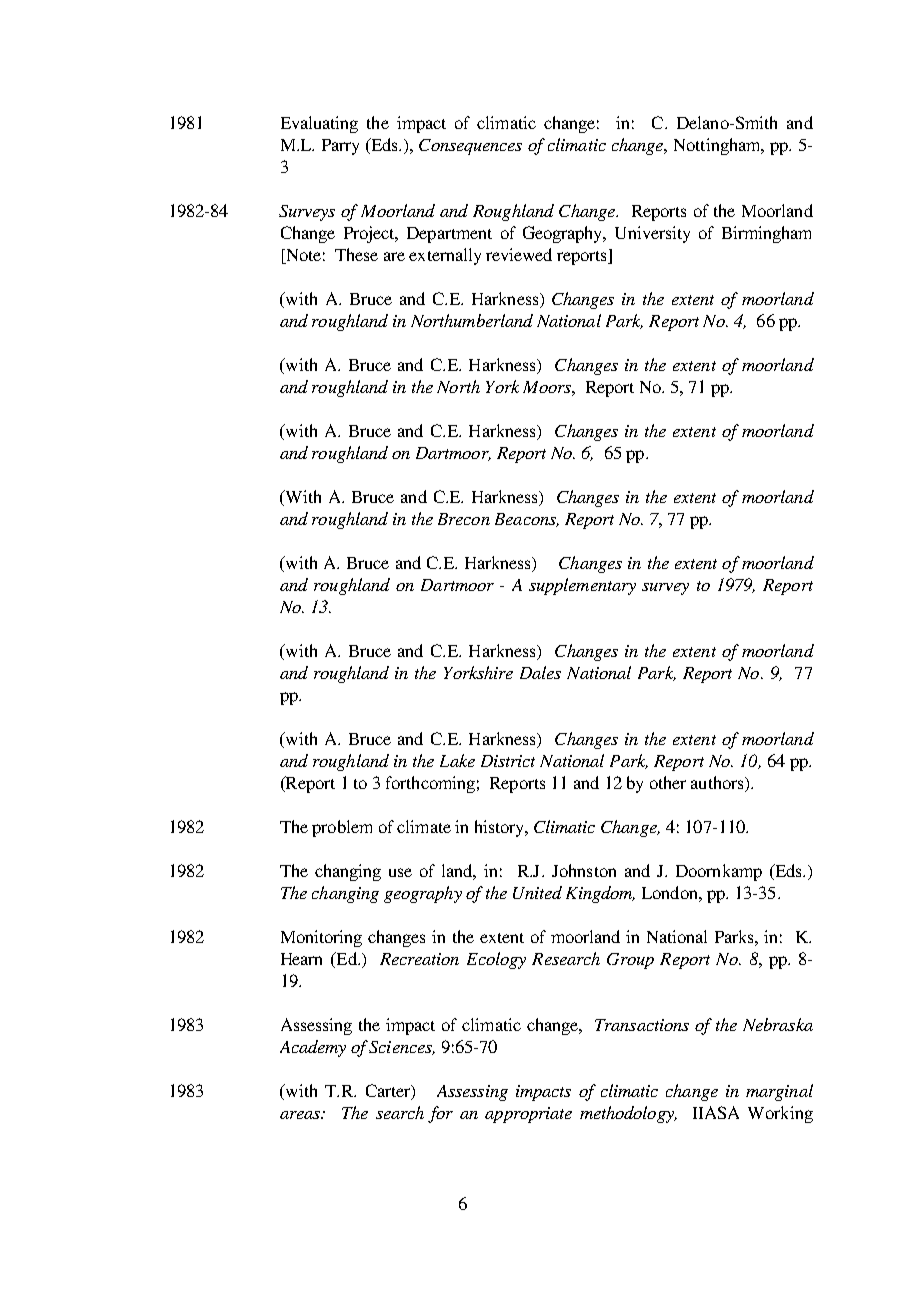  What do you see at coordinates (540, 672) in the image?
I see `Dales` at bounding box center [540, 672].
